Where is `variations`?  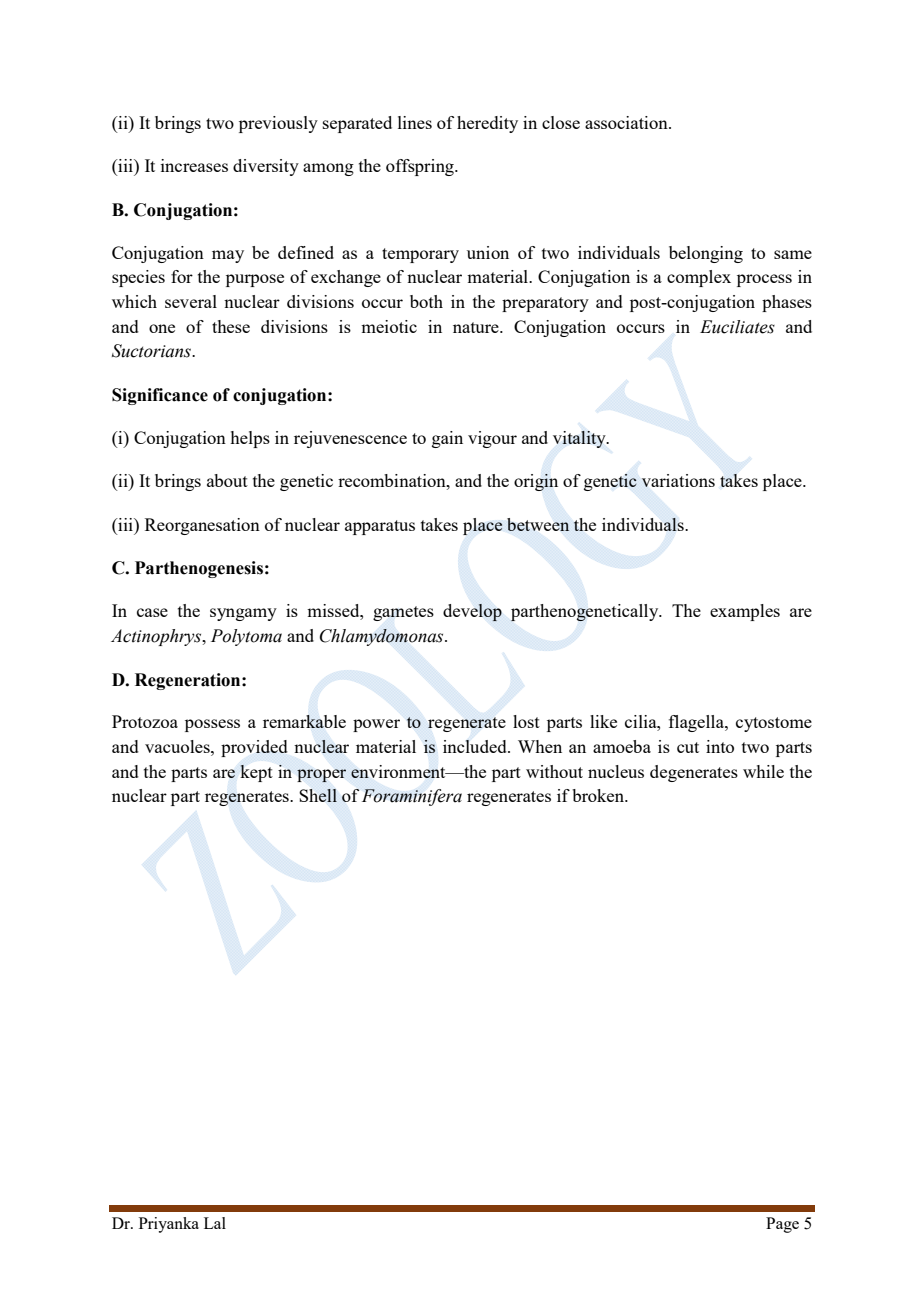
variations is located at coordinates (678, 480).
